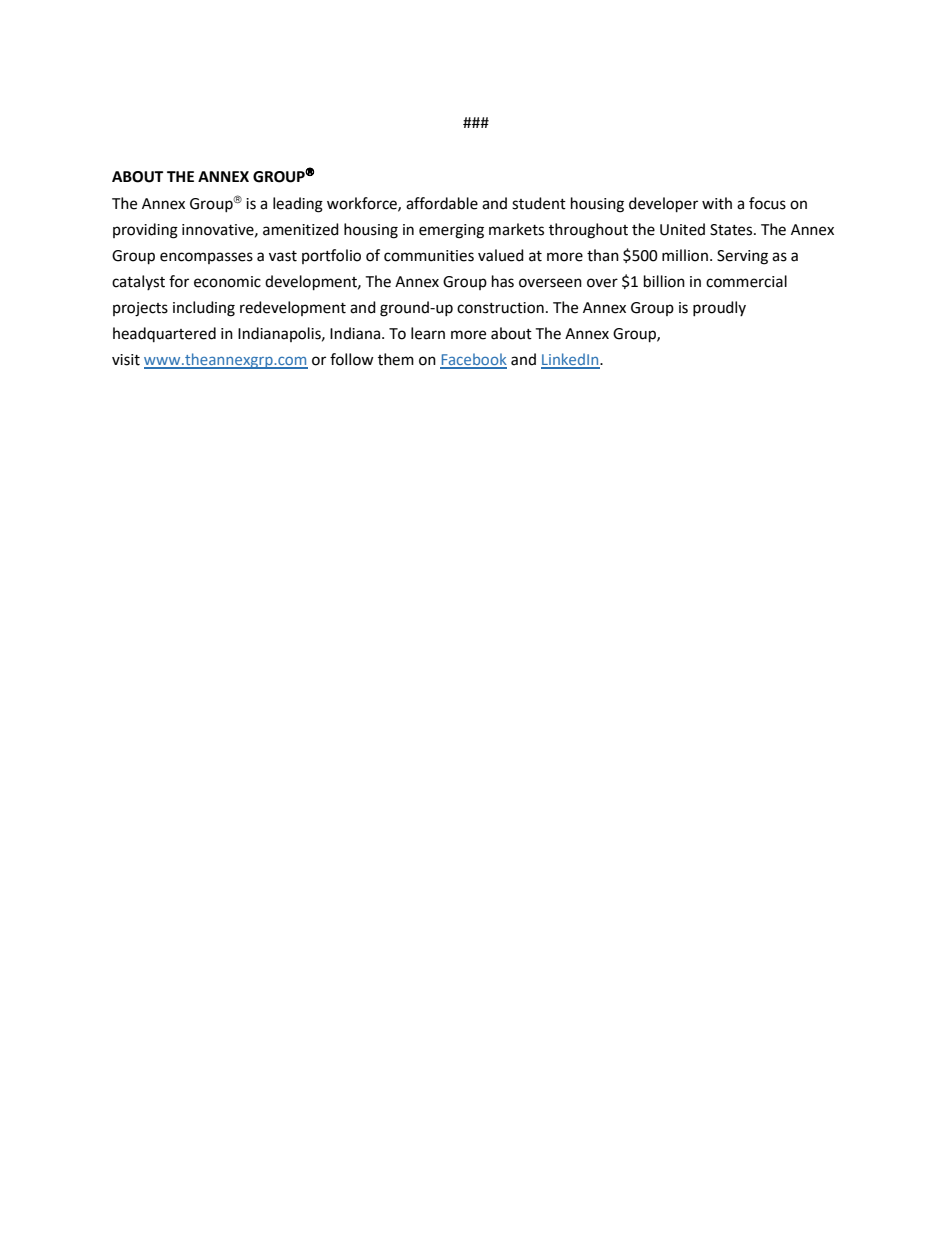  Describe the element at coordinates (503, 281) in the screenshot. I see `has` at that location.
